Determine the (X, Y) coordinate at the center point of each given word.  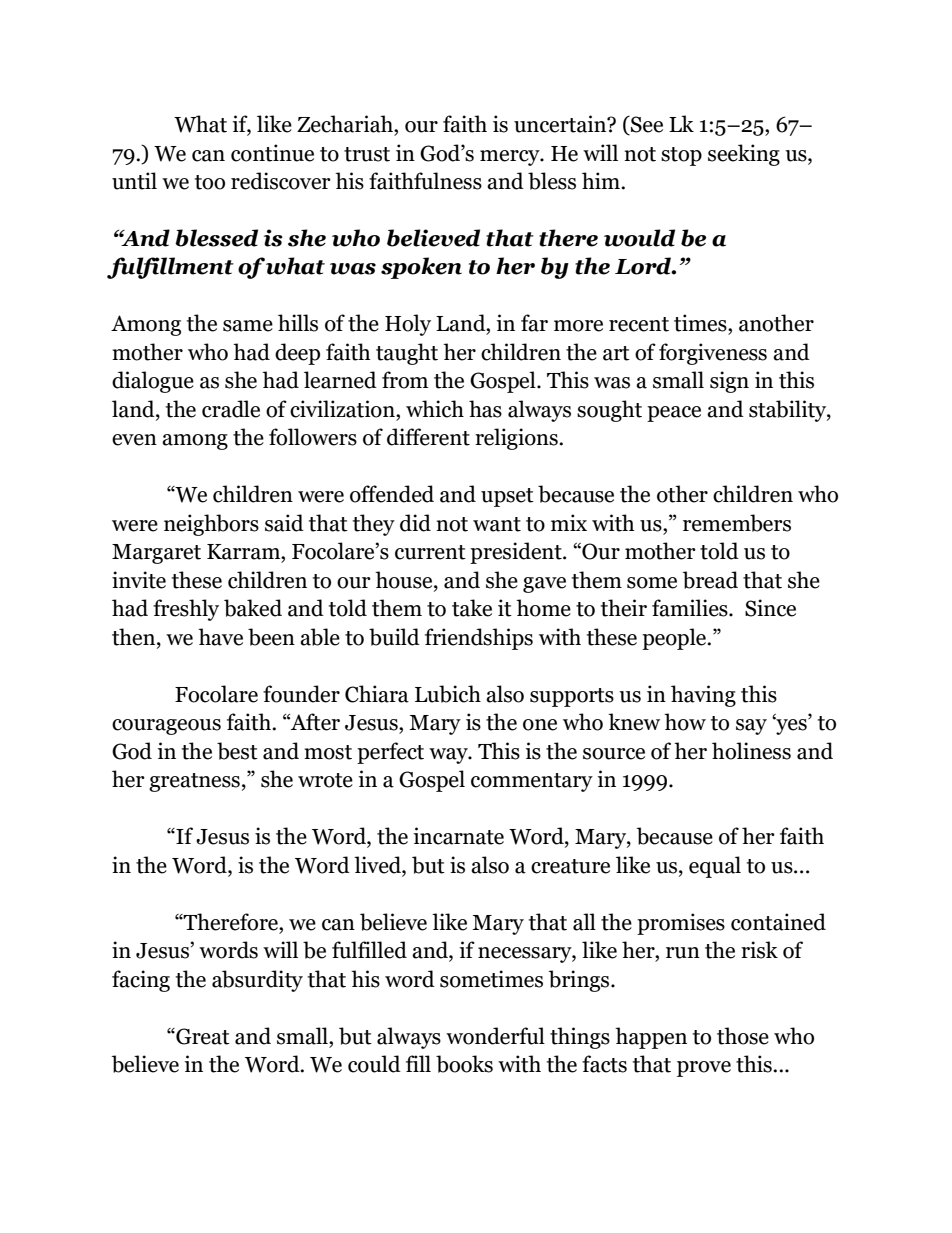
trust (367, 154)
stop (681, 156)
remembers (737, 523)
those (743, 1036)
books (464, 1064)
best (237, 751)
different (428, 437)
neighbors (211, 525)
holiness (751, 751)
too (210, 182)
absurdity (257, 981)
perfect (390, 753)
